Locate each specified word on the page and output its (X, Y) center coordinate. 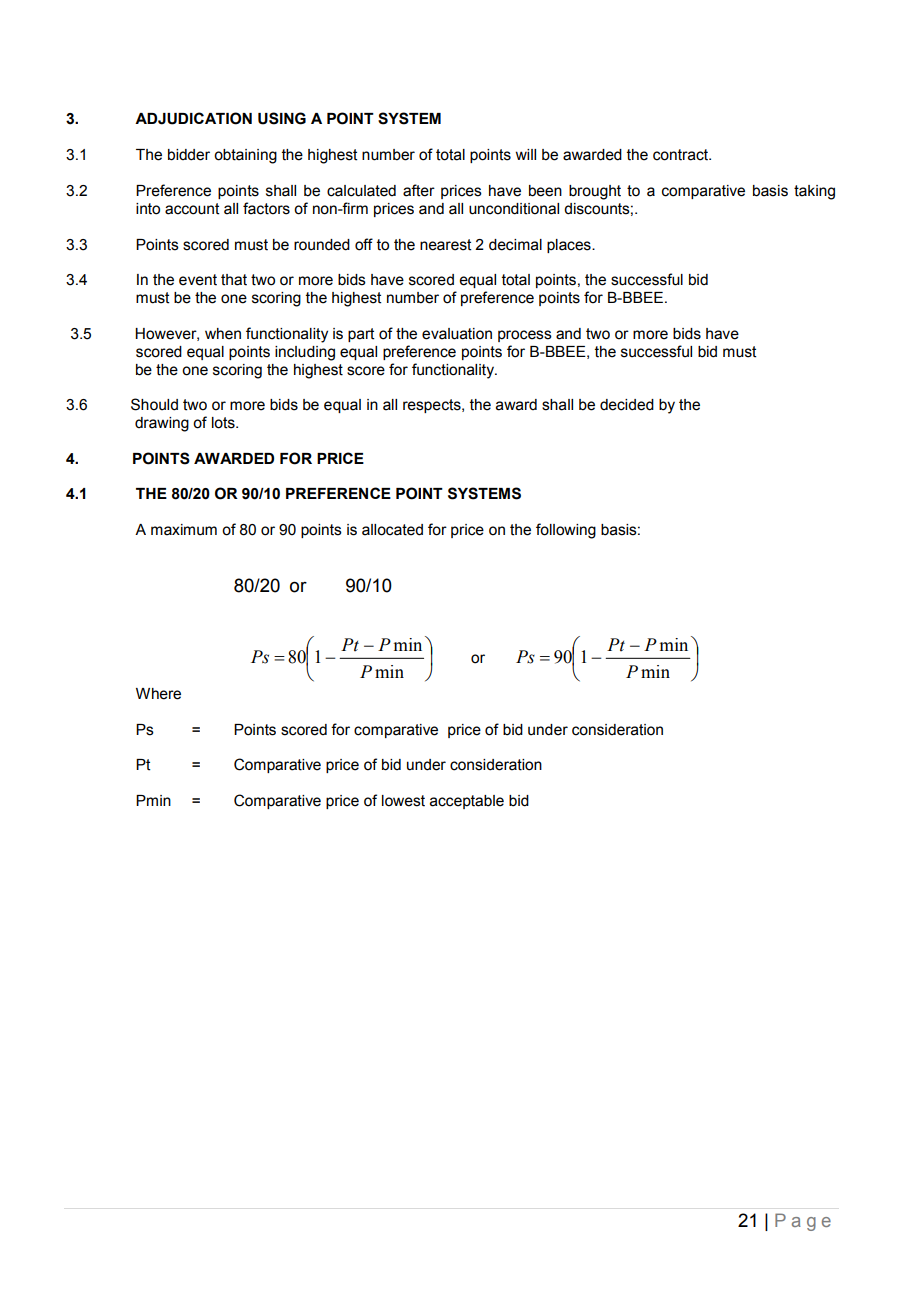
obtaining (245, 156)
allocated (392, 530)
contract (681, 155)
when (223, 334)
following (566, 531)
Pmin (153, 800)
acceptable (467, 802)
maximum (184, 530)
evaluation (457, 334)
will (525, 154)
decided (627, 405)
